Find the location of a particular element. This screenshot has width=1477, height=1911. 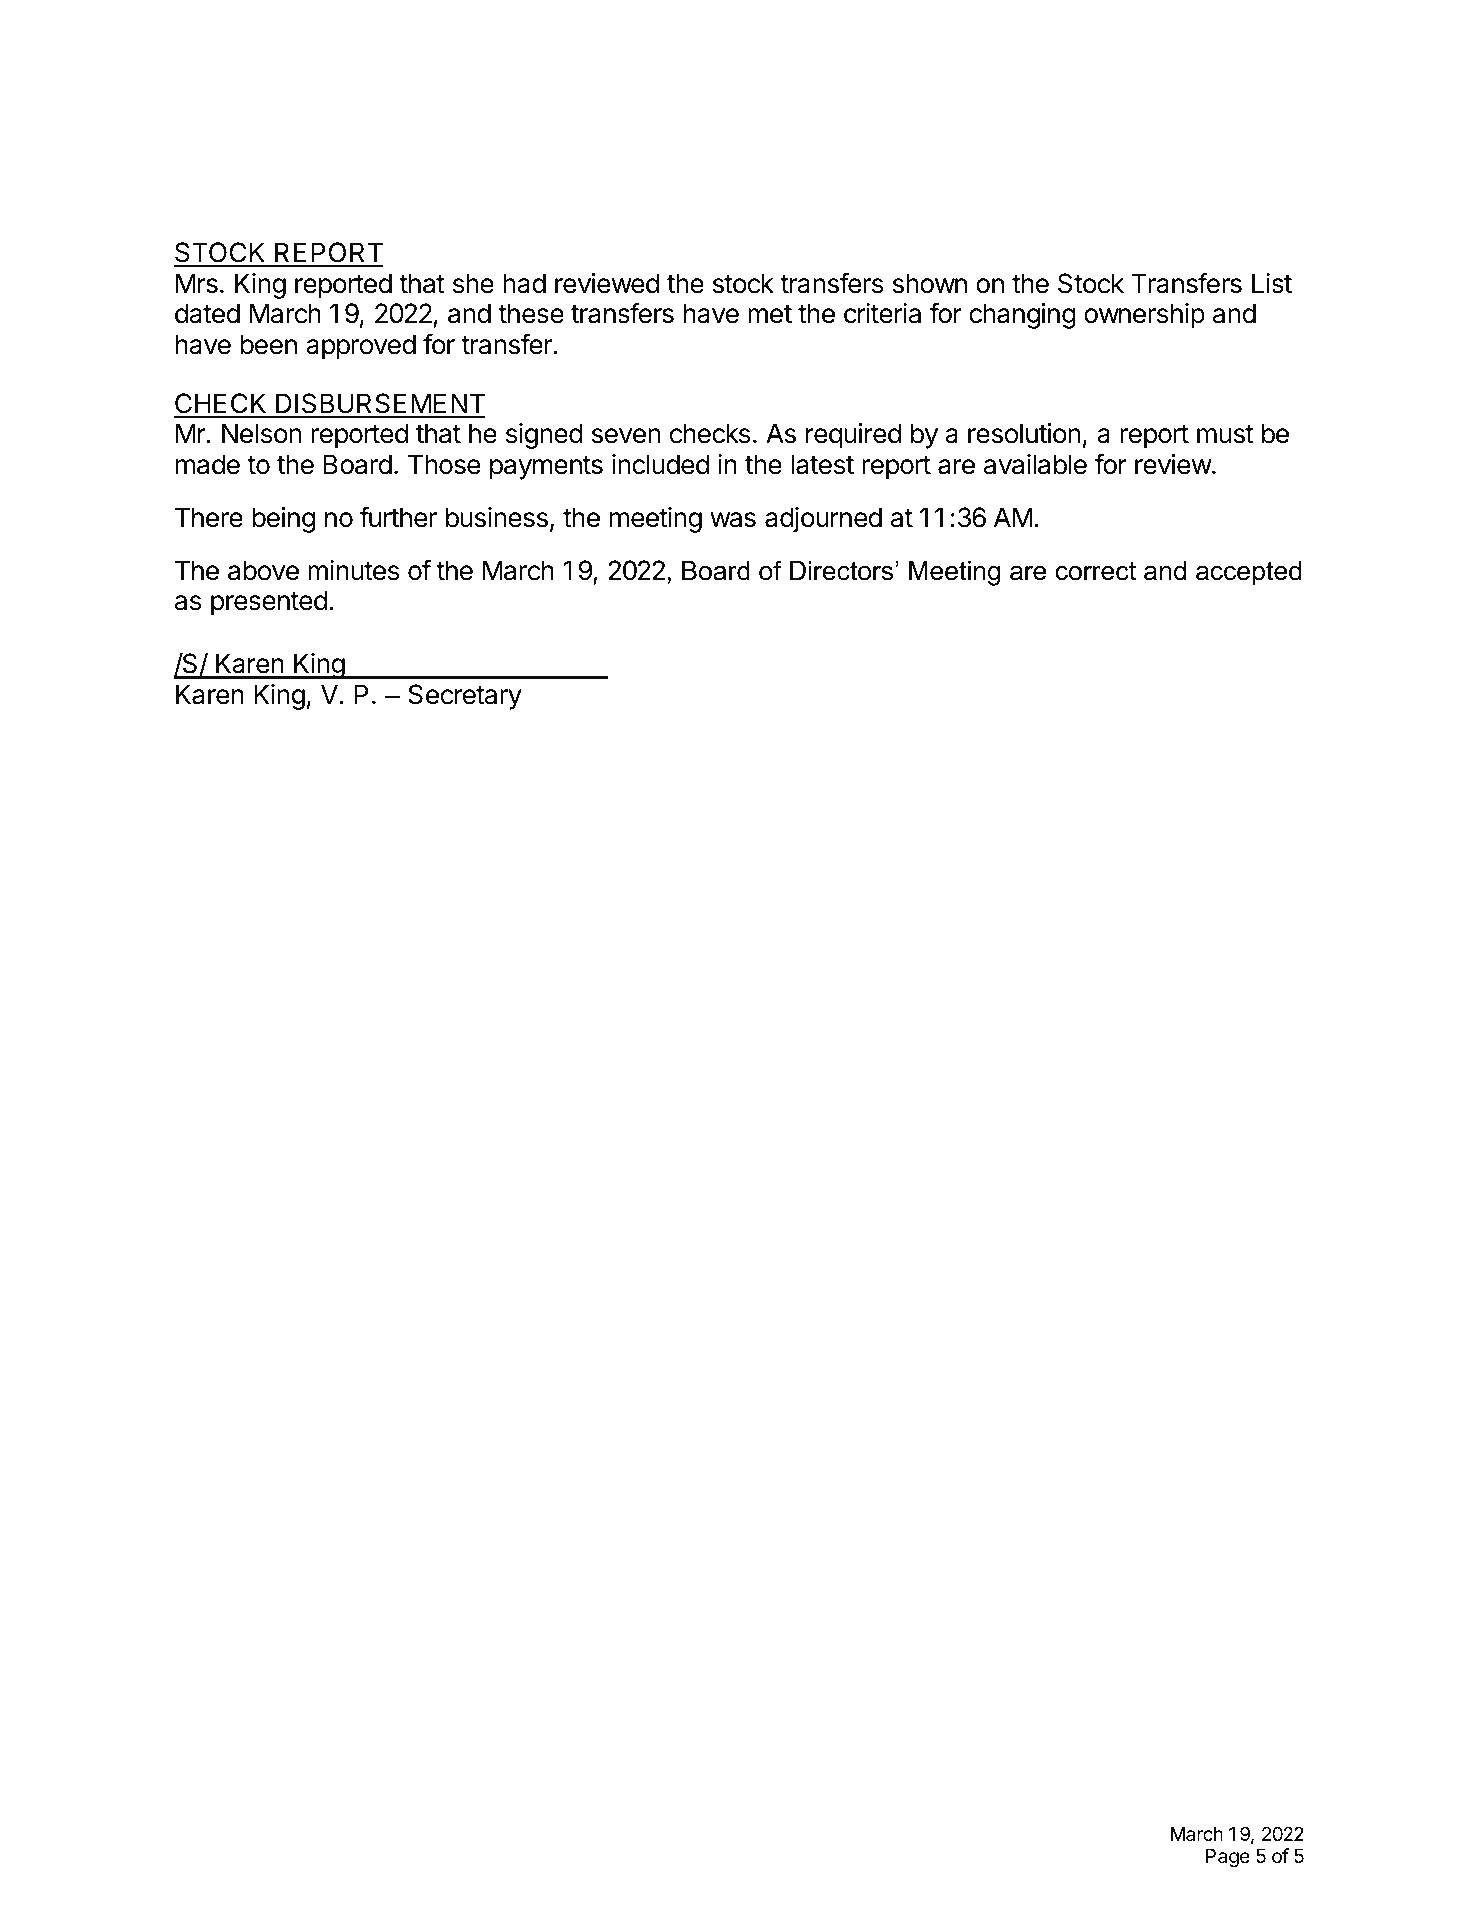

accepted is located at coordinates (1248, 573).
